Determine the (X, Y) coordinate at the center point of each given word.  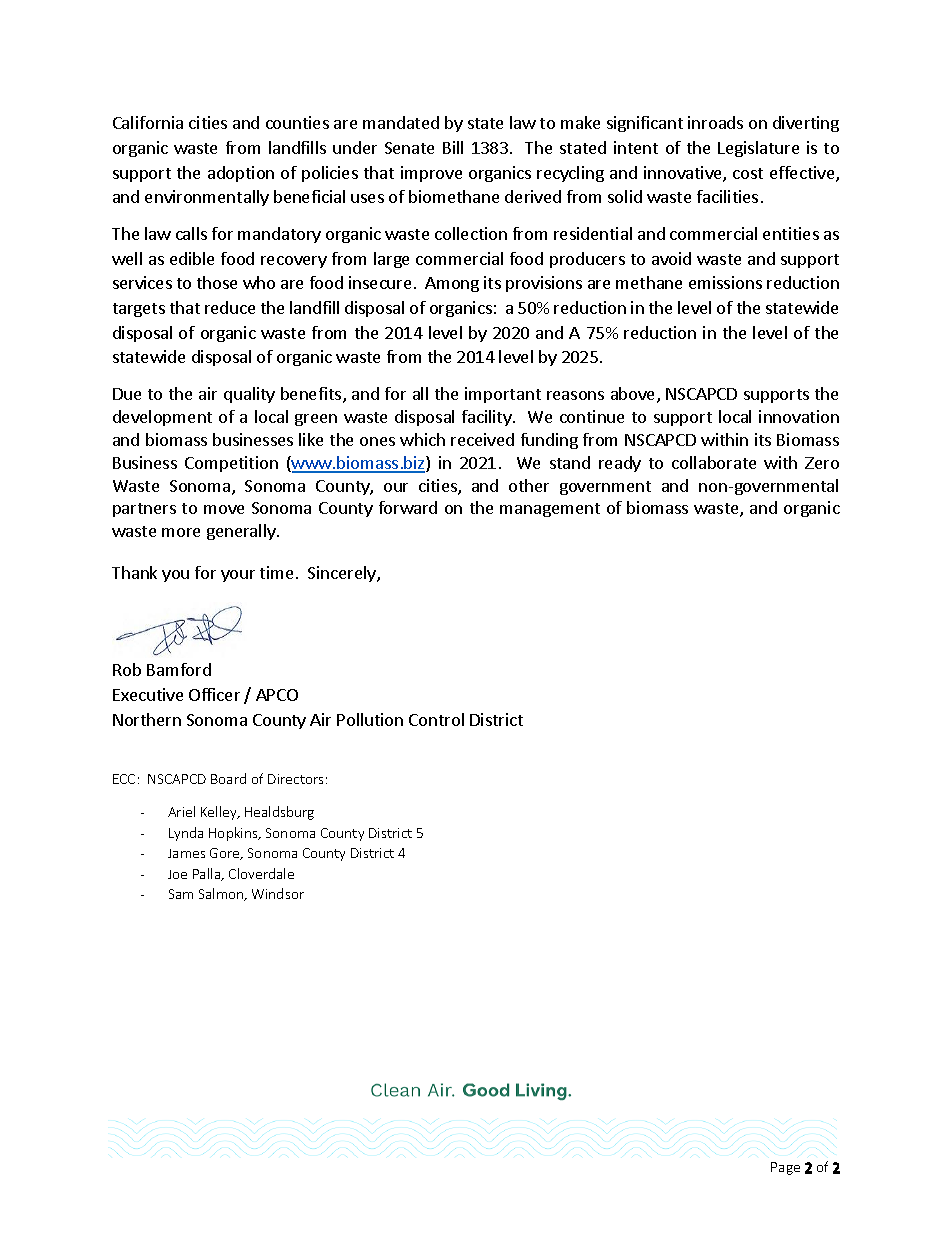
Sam (181, 894)
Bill (453, 147)
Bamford (179, 669)
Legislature (758, 149)
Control (436, 719)
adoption (241, 174)
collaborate (714, 462)
